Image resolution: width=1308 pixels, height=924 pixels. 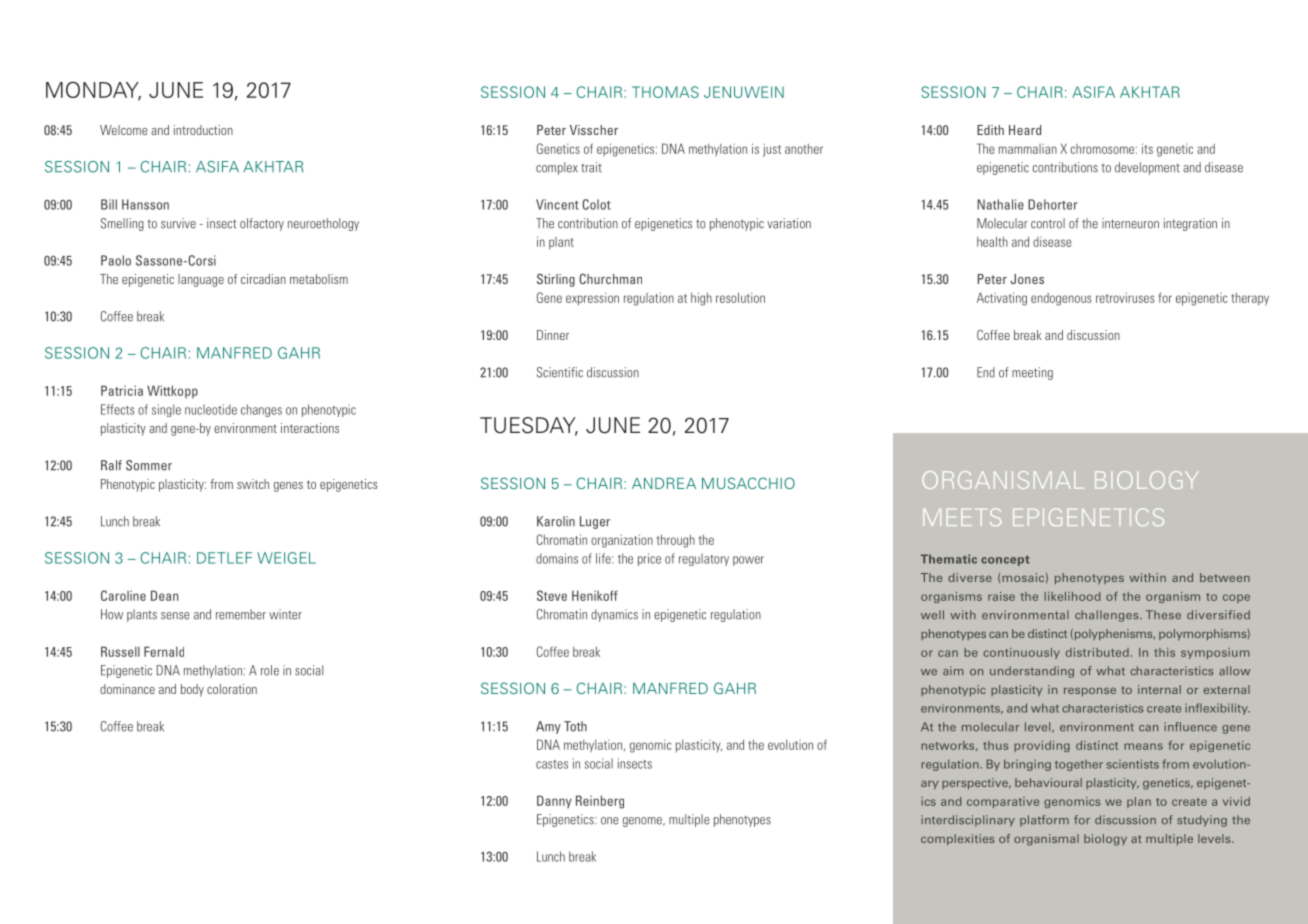 I want to click on introduction, so click(x=203, y=130).
